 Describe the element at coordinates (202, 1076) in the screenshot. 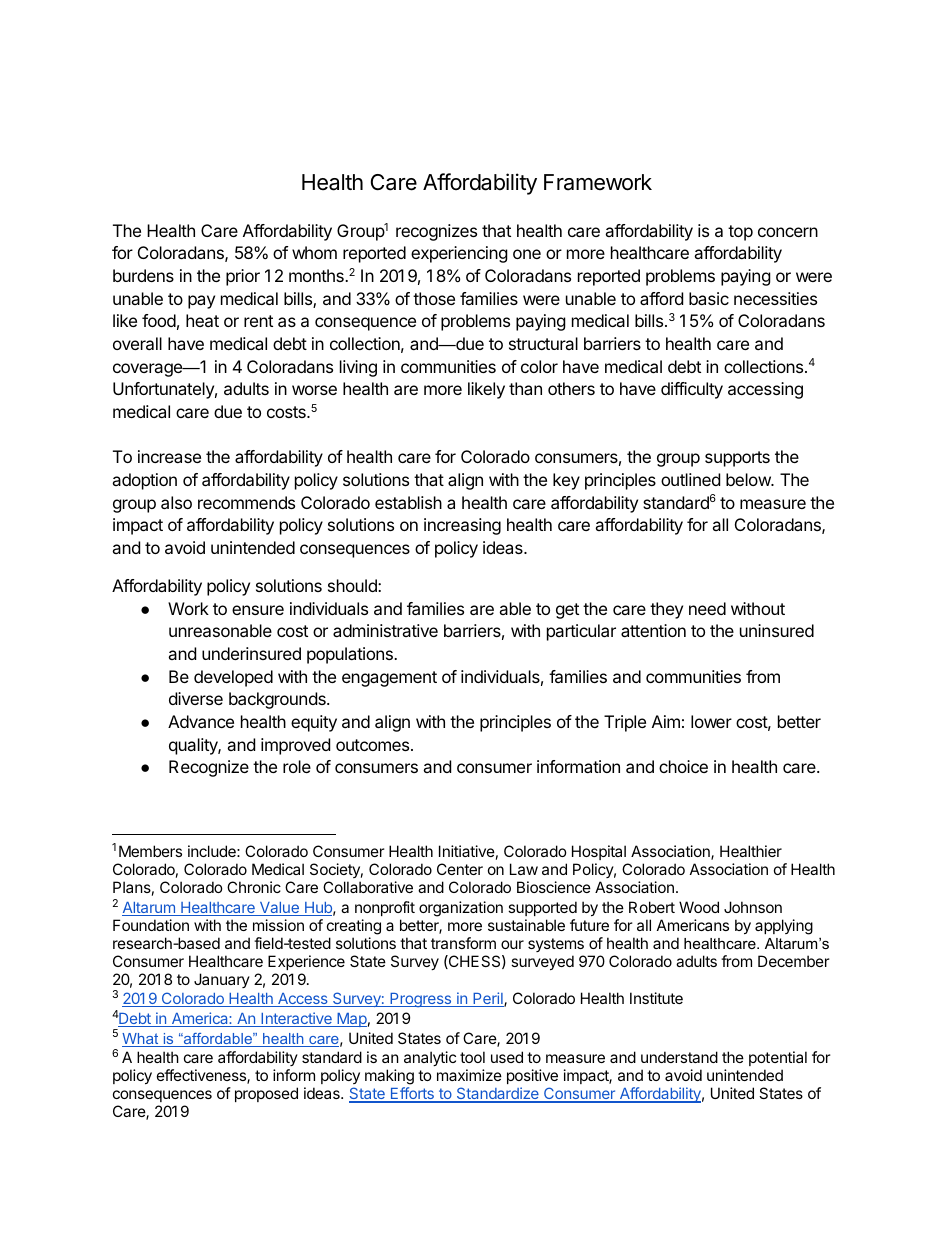

I see `effectiveness` at that location.
